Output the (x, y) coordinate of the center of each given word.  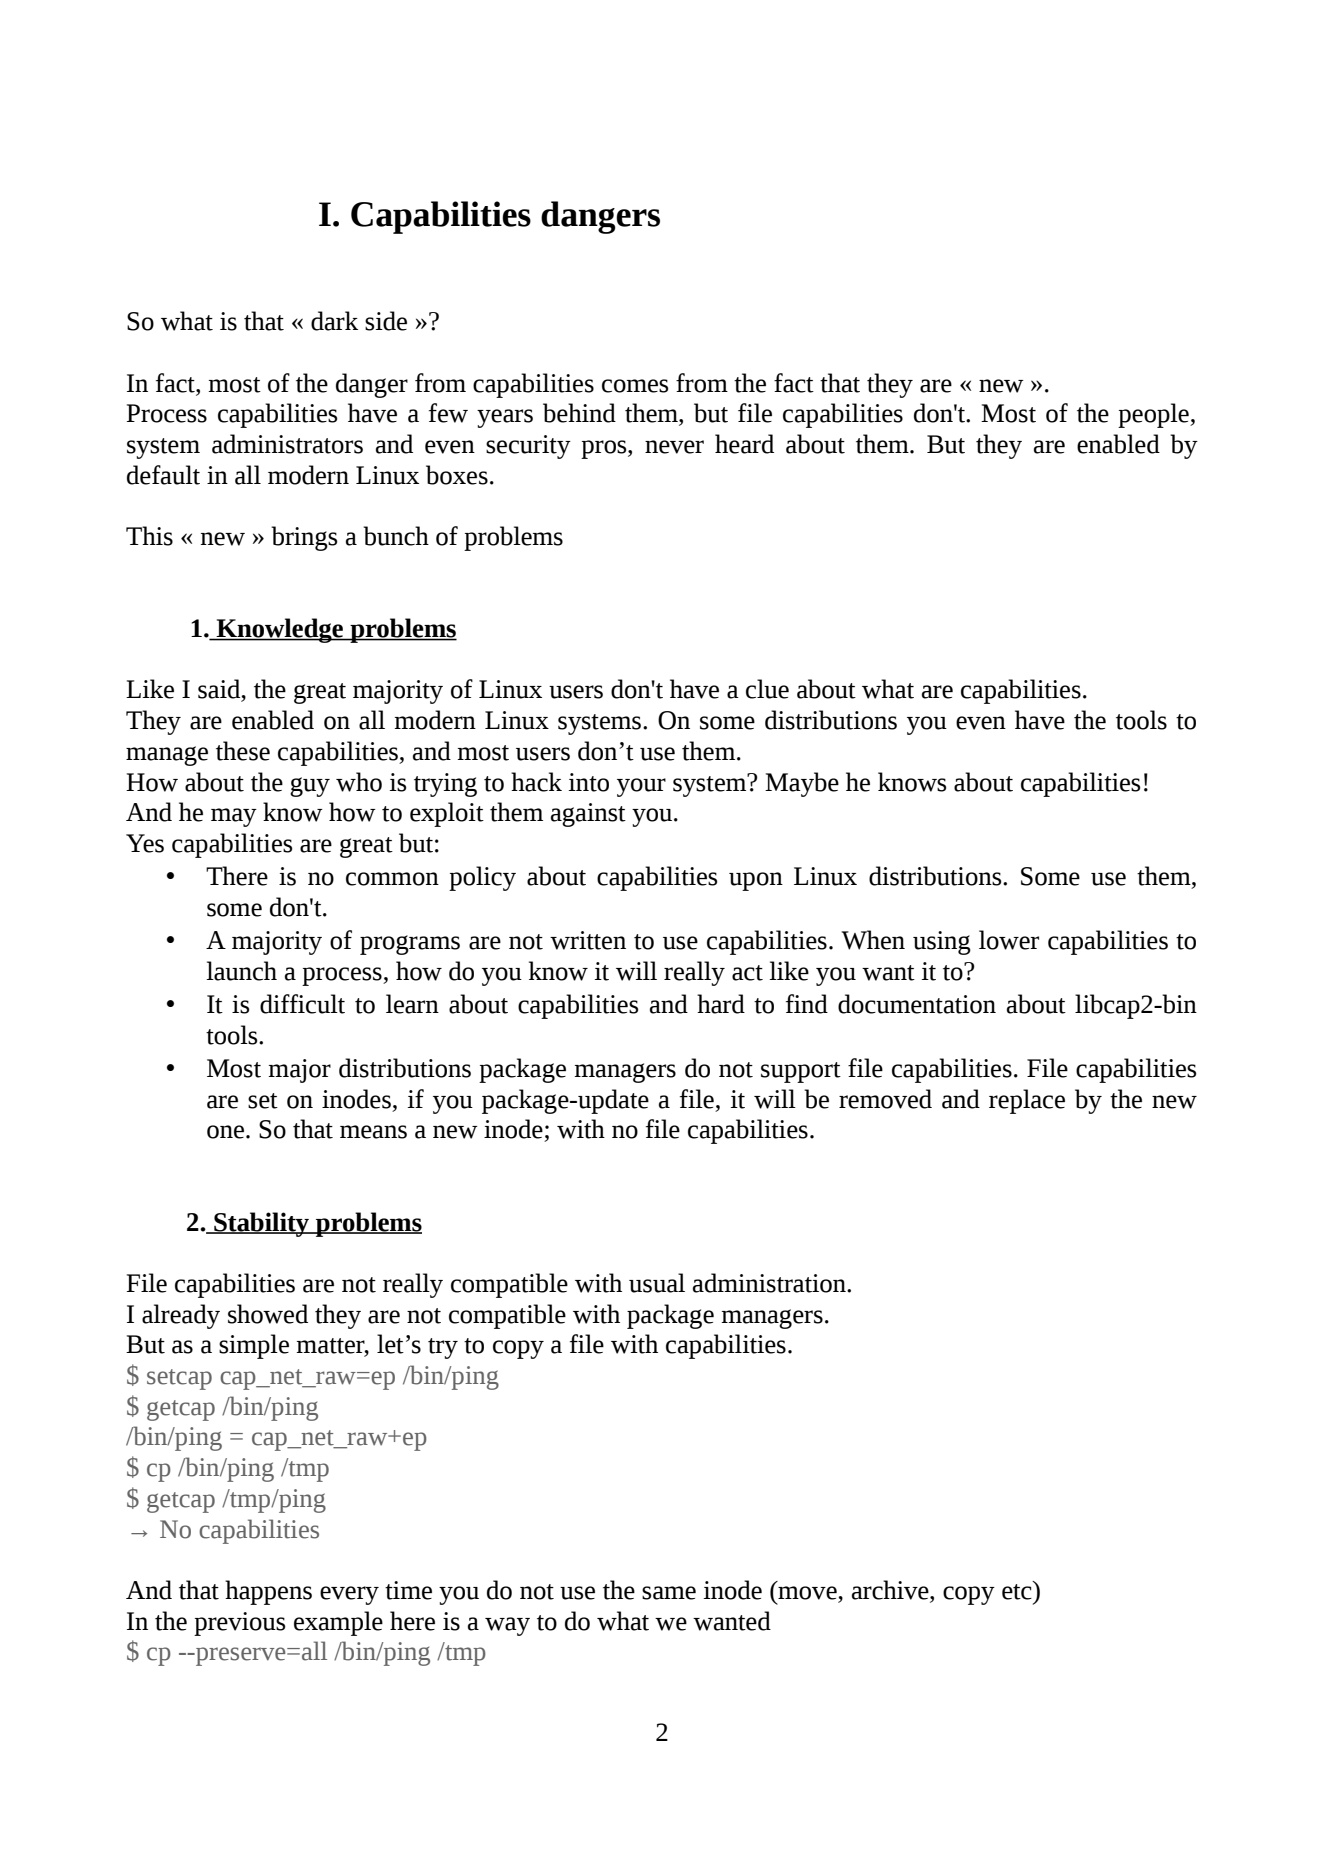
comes (635, 386)
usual (657, 1283)
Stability (261, 1224)
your (641, 787)
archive (891, 1591)
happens (268, 1592)
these (243, 751)
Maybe (802, 784)
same (669, 1593)
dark (334, 321)
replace (1027, 1101)
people (1154, 415)
